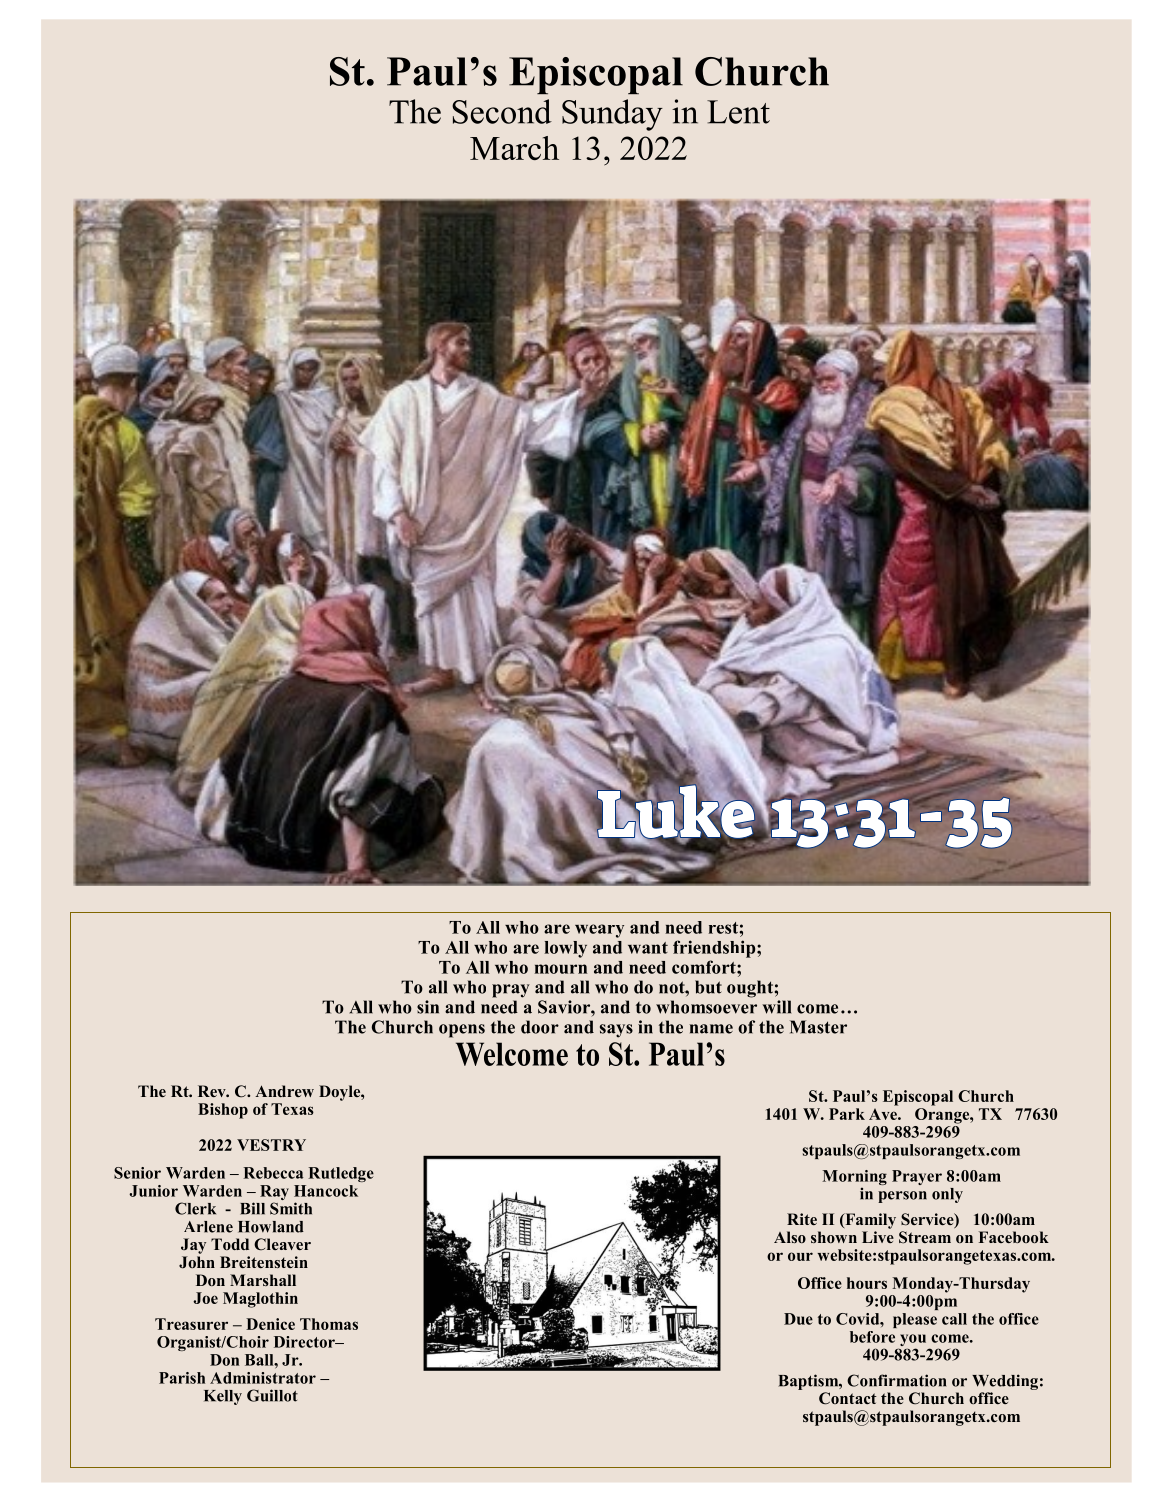 This screenshot has height=1510, width=1167. What do you see at coordinates (847, 1114) in the screenshot?
I see `Park` at bounding box center [847, 1114].
